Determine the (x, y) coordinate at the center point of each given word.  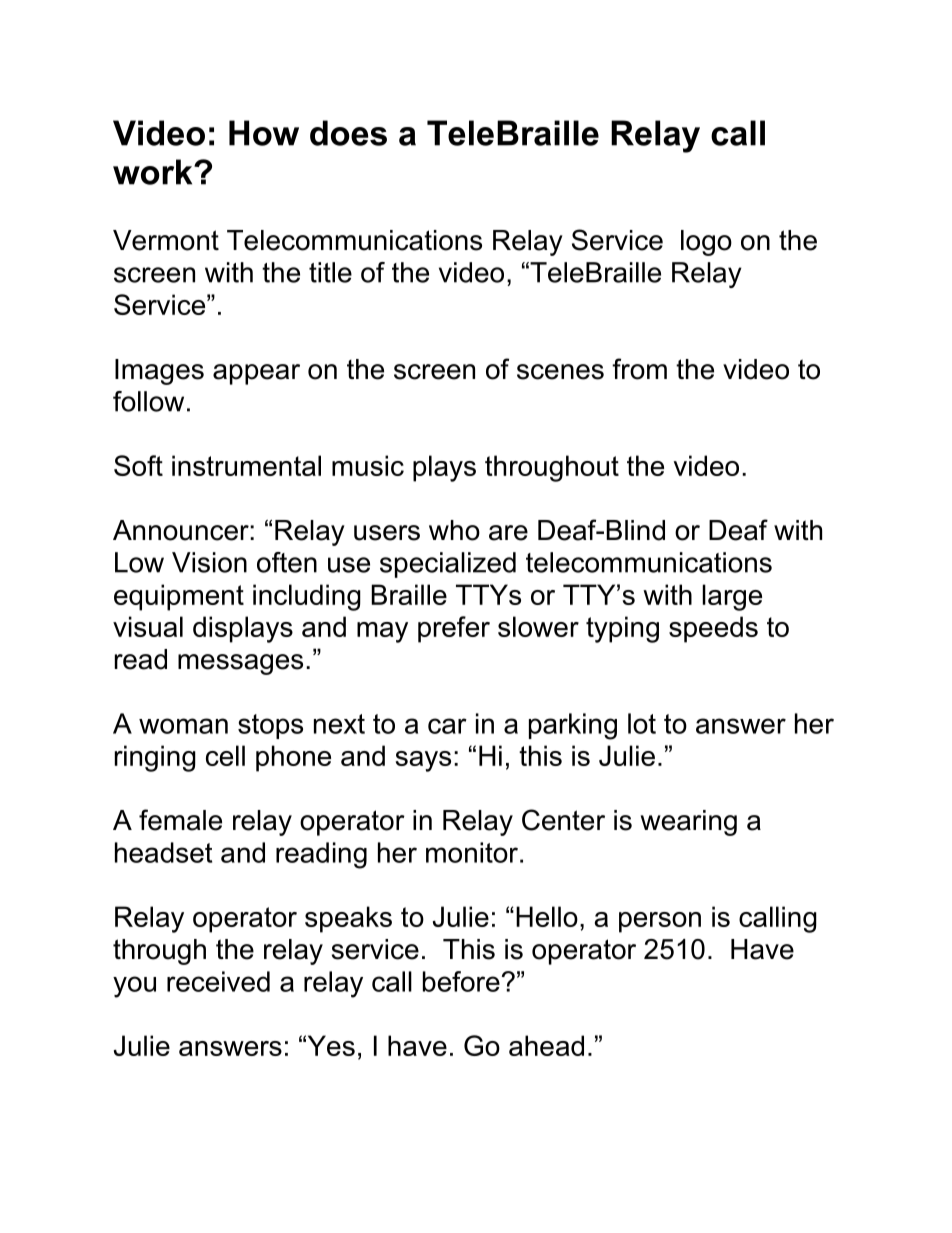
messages (240, 664)
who (454, 530)
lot (642, 723)
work (154, 172)
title (330, 272)
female (180, 820)
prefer (454, 629)
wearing (689, 823)
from (639, 369)
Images (159, 372)
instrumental (246, 465)
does (348, 133)
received (218, 981)
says (423, 761)
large (732, 597)
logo (706, 243)
